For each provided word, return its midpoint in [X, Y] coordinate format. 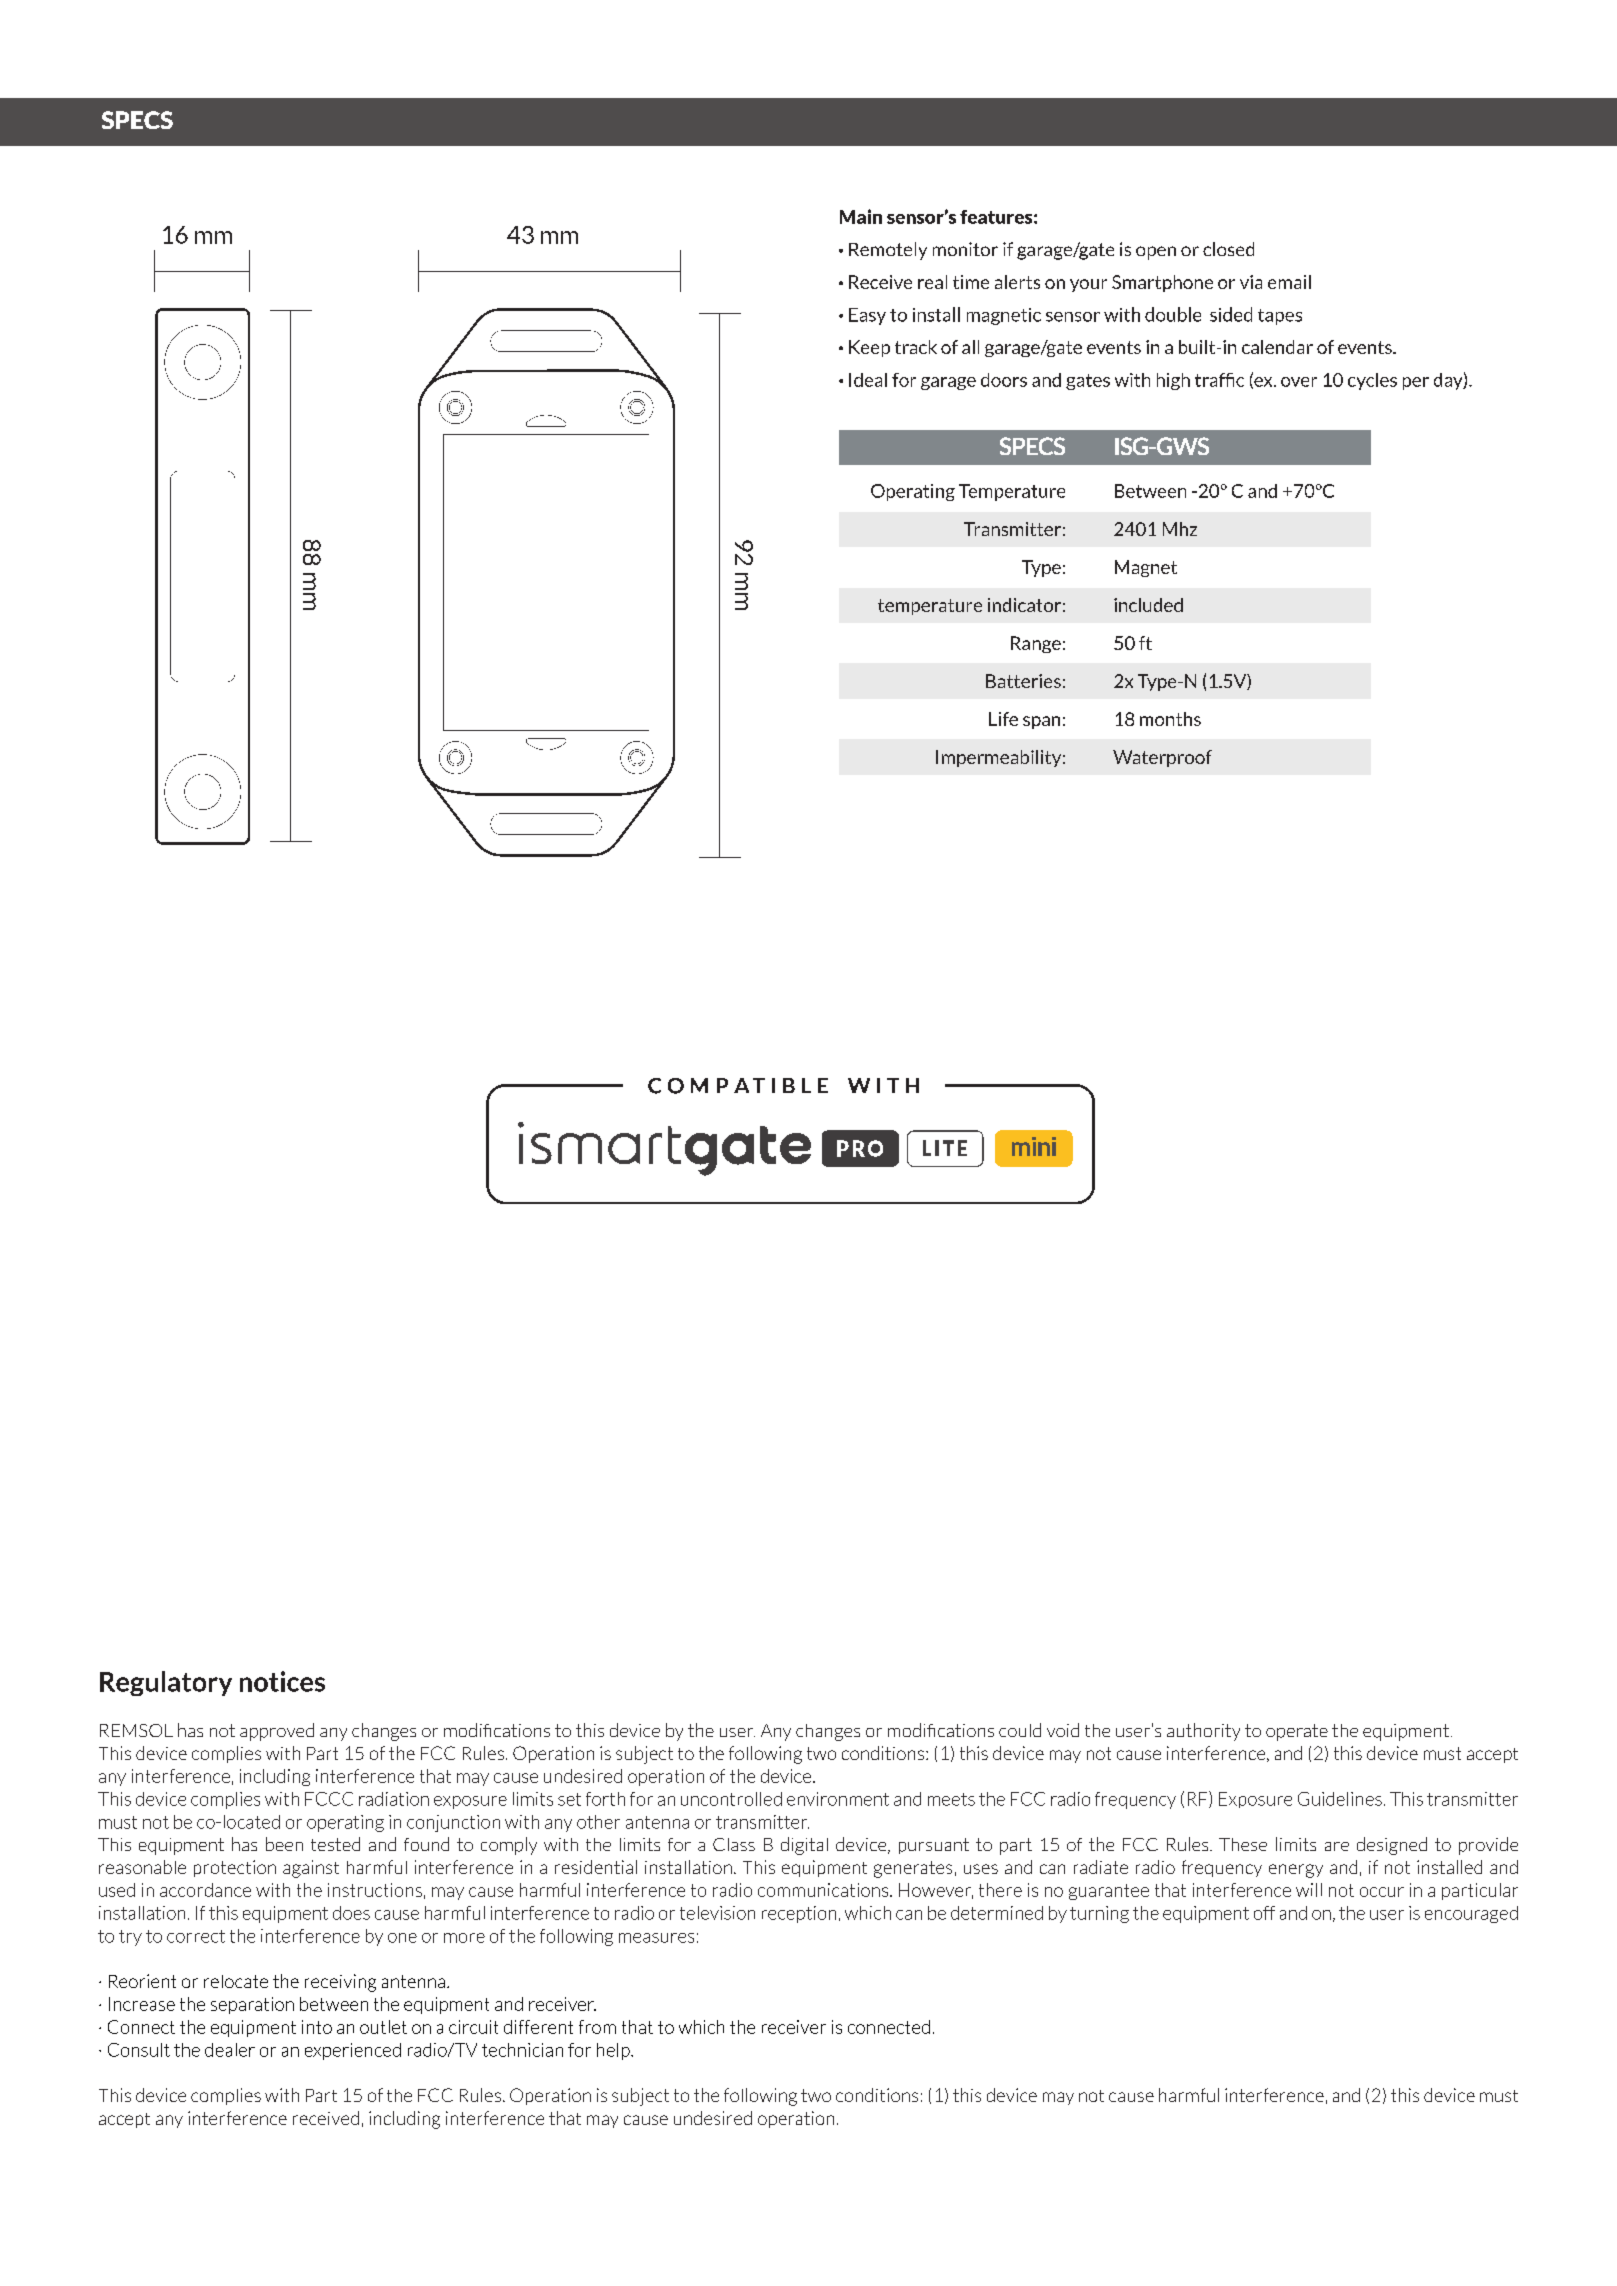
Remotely [888, 251]
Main [861, 216]
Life [1003, 719]
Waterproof [1162, 758]
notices [282, 1681]
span [1041, 722]
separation [252, 2005]
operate [1297, 1732]
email [1289, 282]
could [1020, 1730]
